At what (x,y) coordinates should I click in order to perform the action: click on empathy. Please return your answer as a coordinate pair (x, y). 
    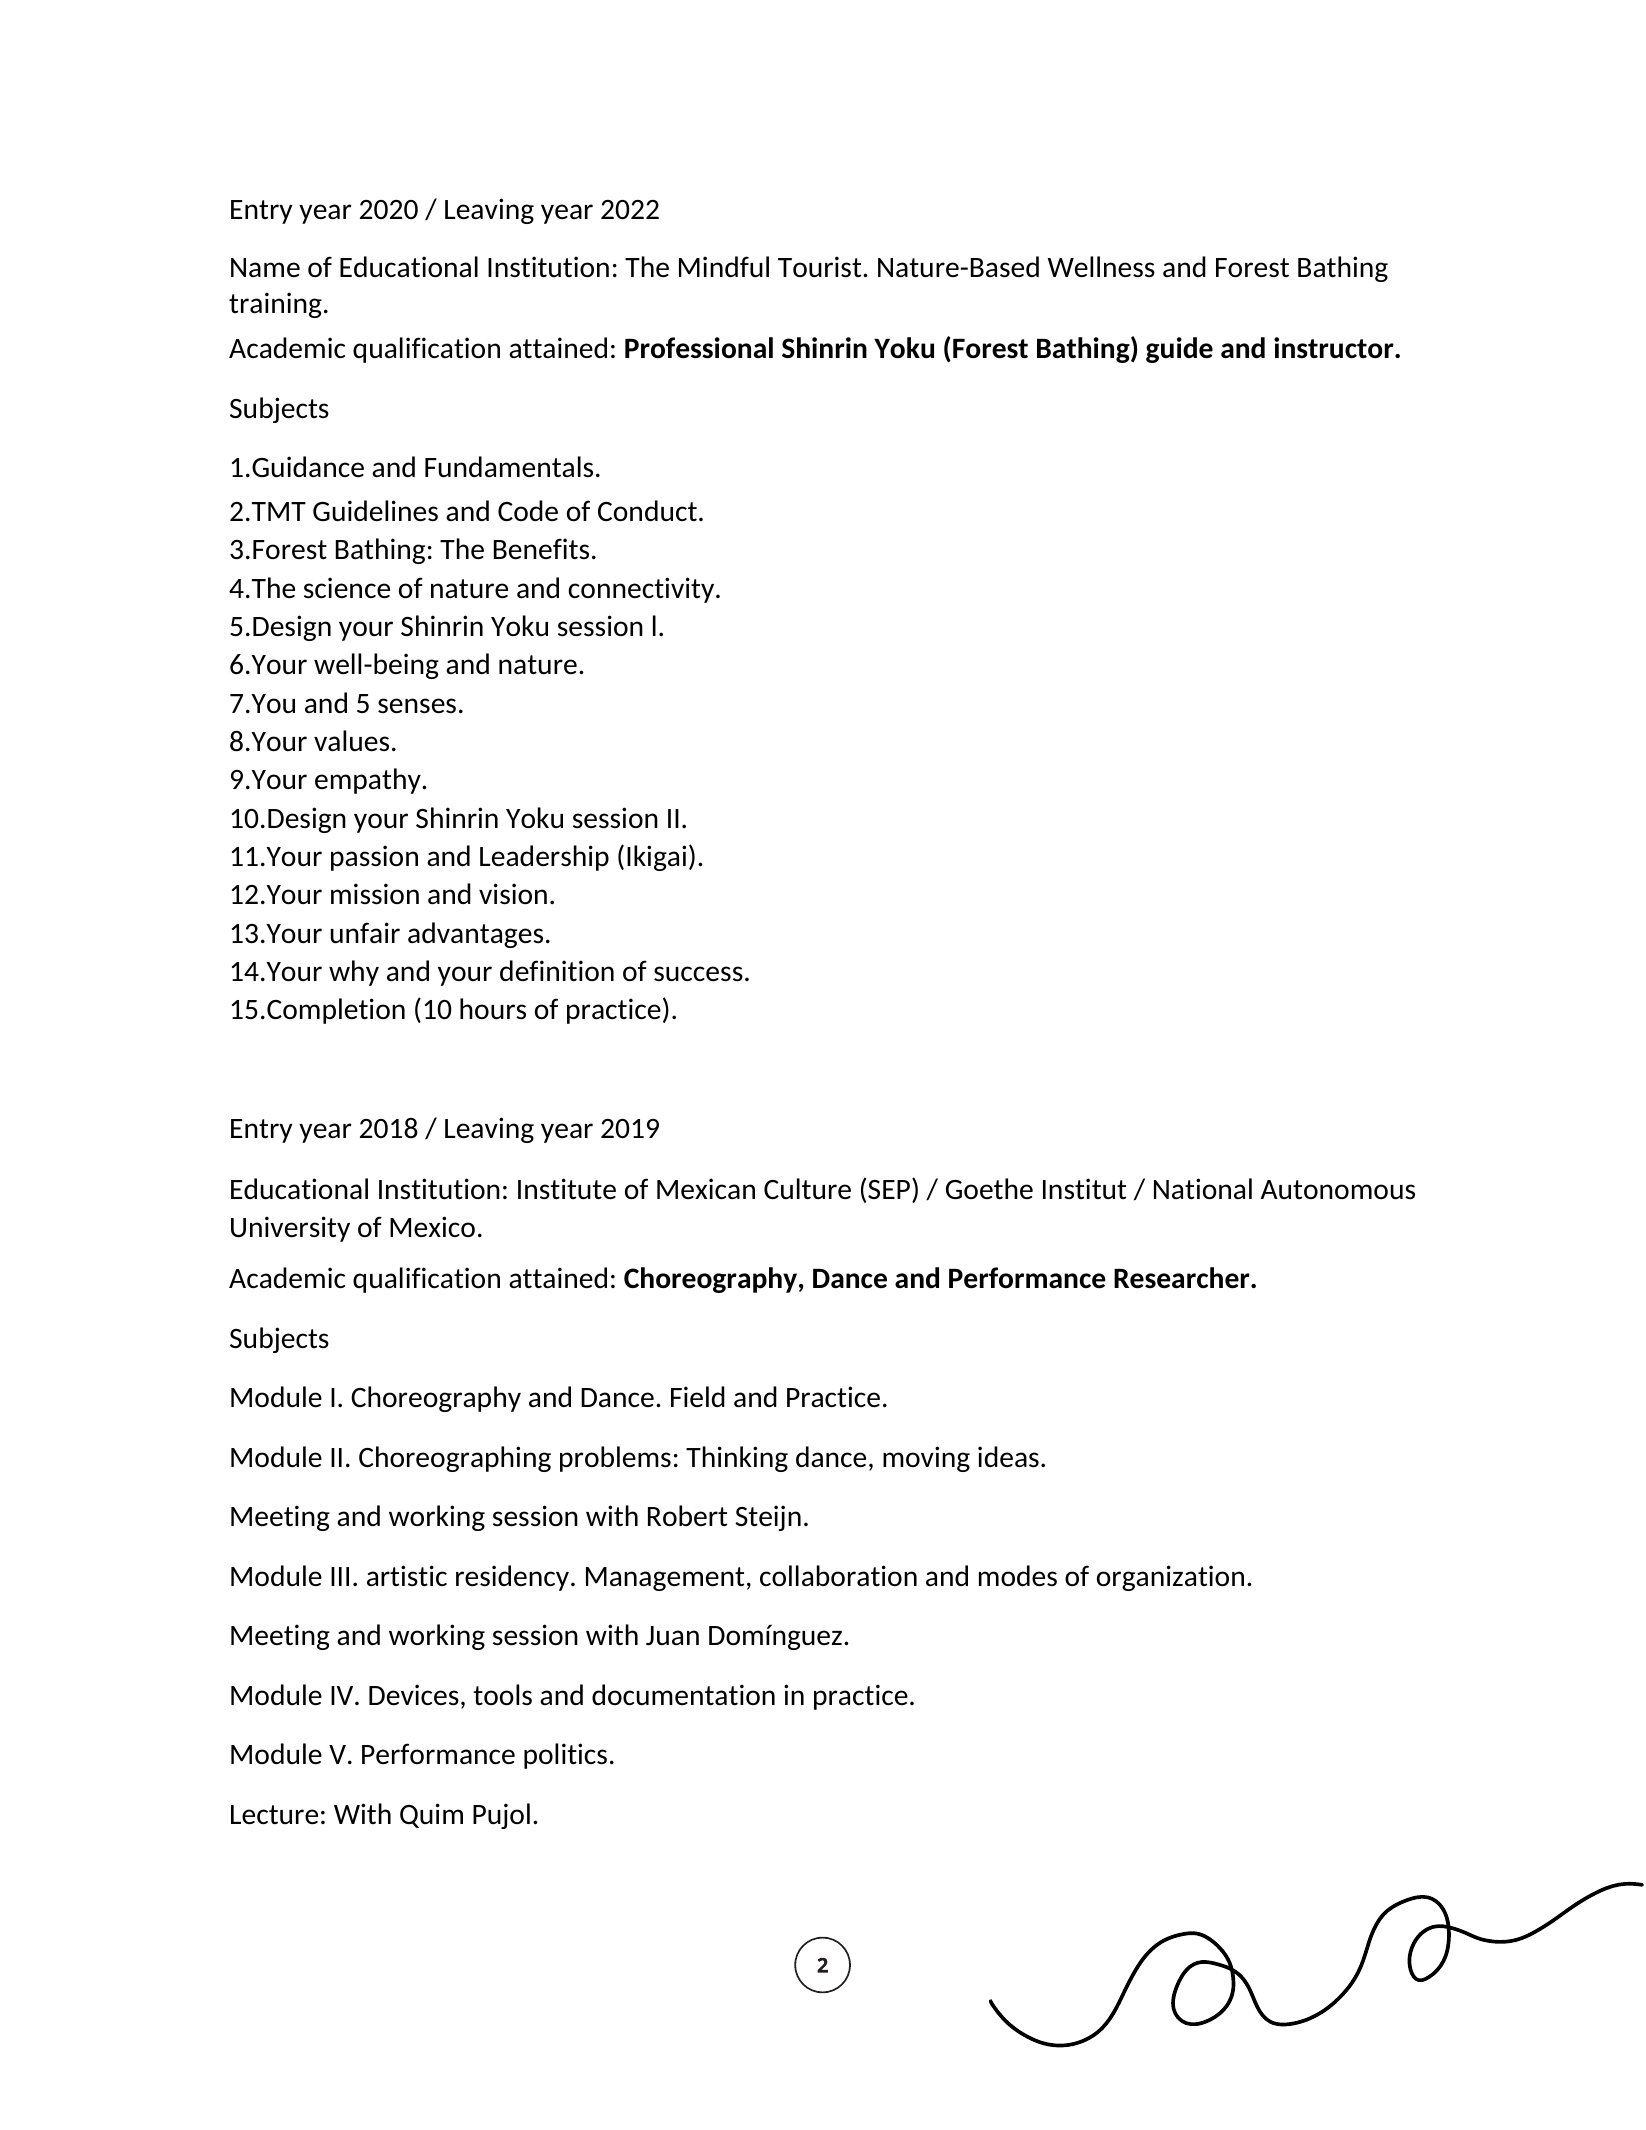
    Looking at the image, I should click on (369, 781).
